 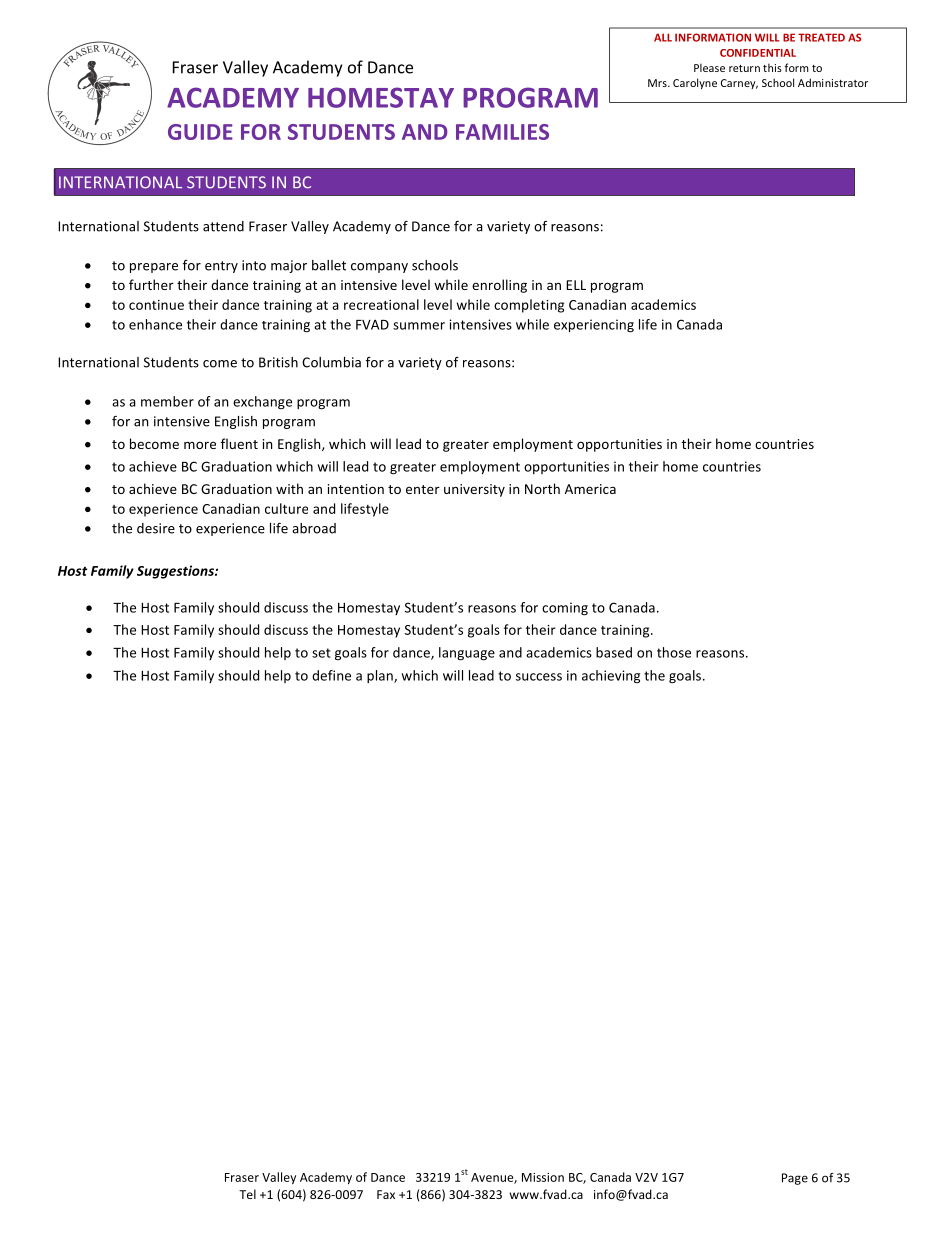 I want to click on FAMILIES, so click(x=502, y=132).
